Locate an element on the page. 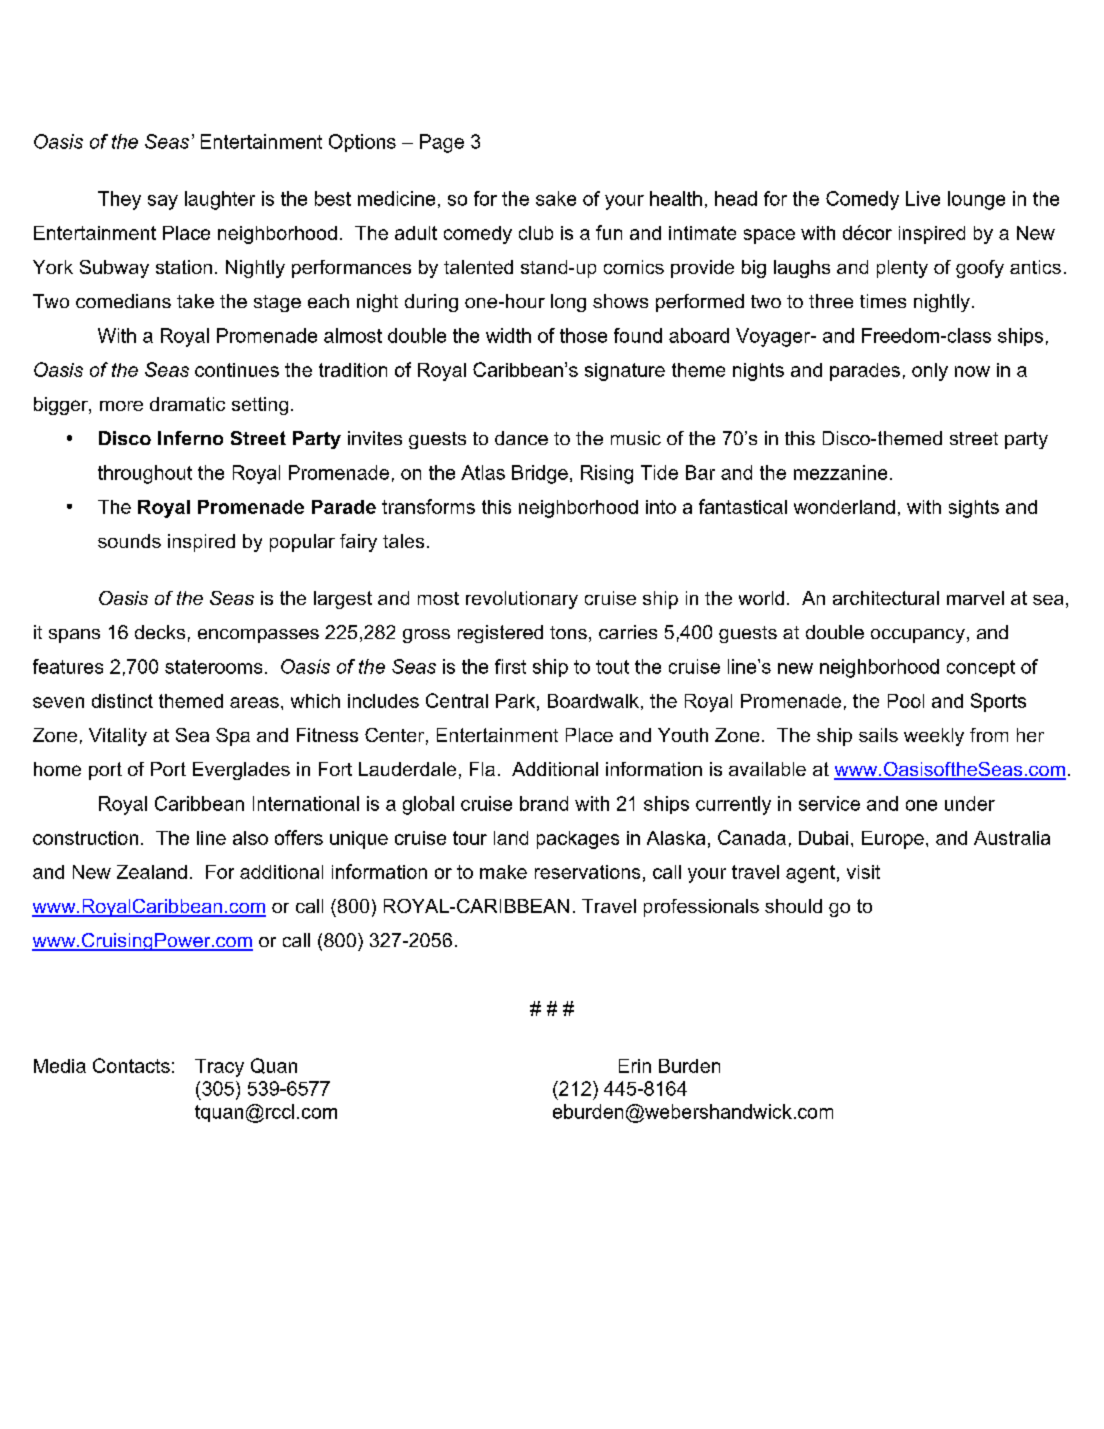 The image size is (1104, 1429). Europe is located at coordinates (893, 840).
